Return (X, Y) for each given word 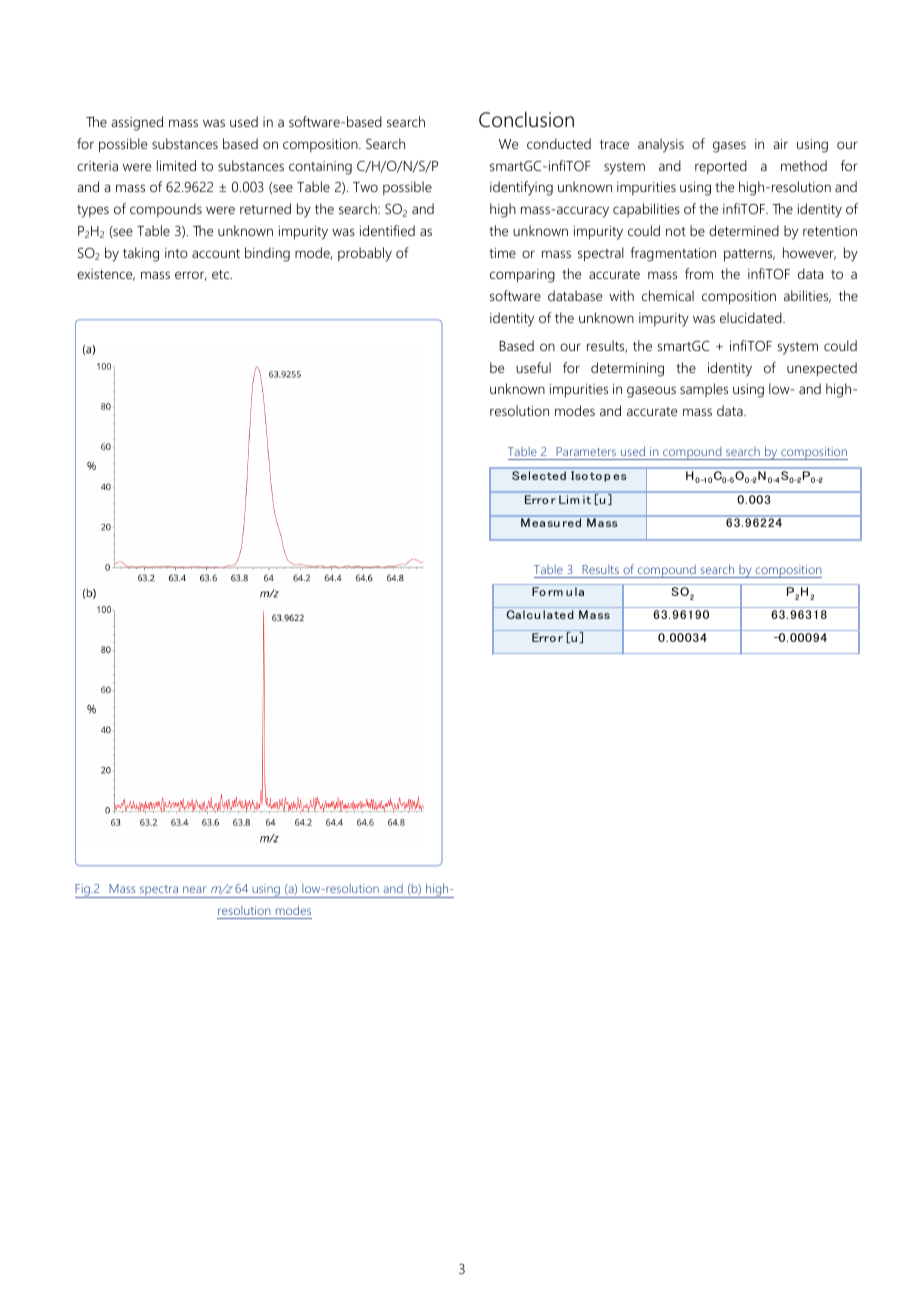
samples (704, 390)
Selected (539, 475)
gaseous (651, 392)
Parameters (586, 451)
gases (729, 147)
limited (176, 165)
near (194, 889)
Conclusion (526, 119)
